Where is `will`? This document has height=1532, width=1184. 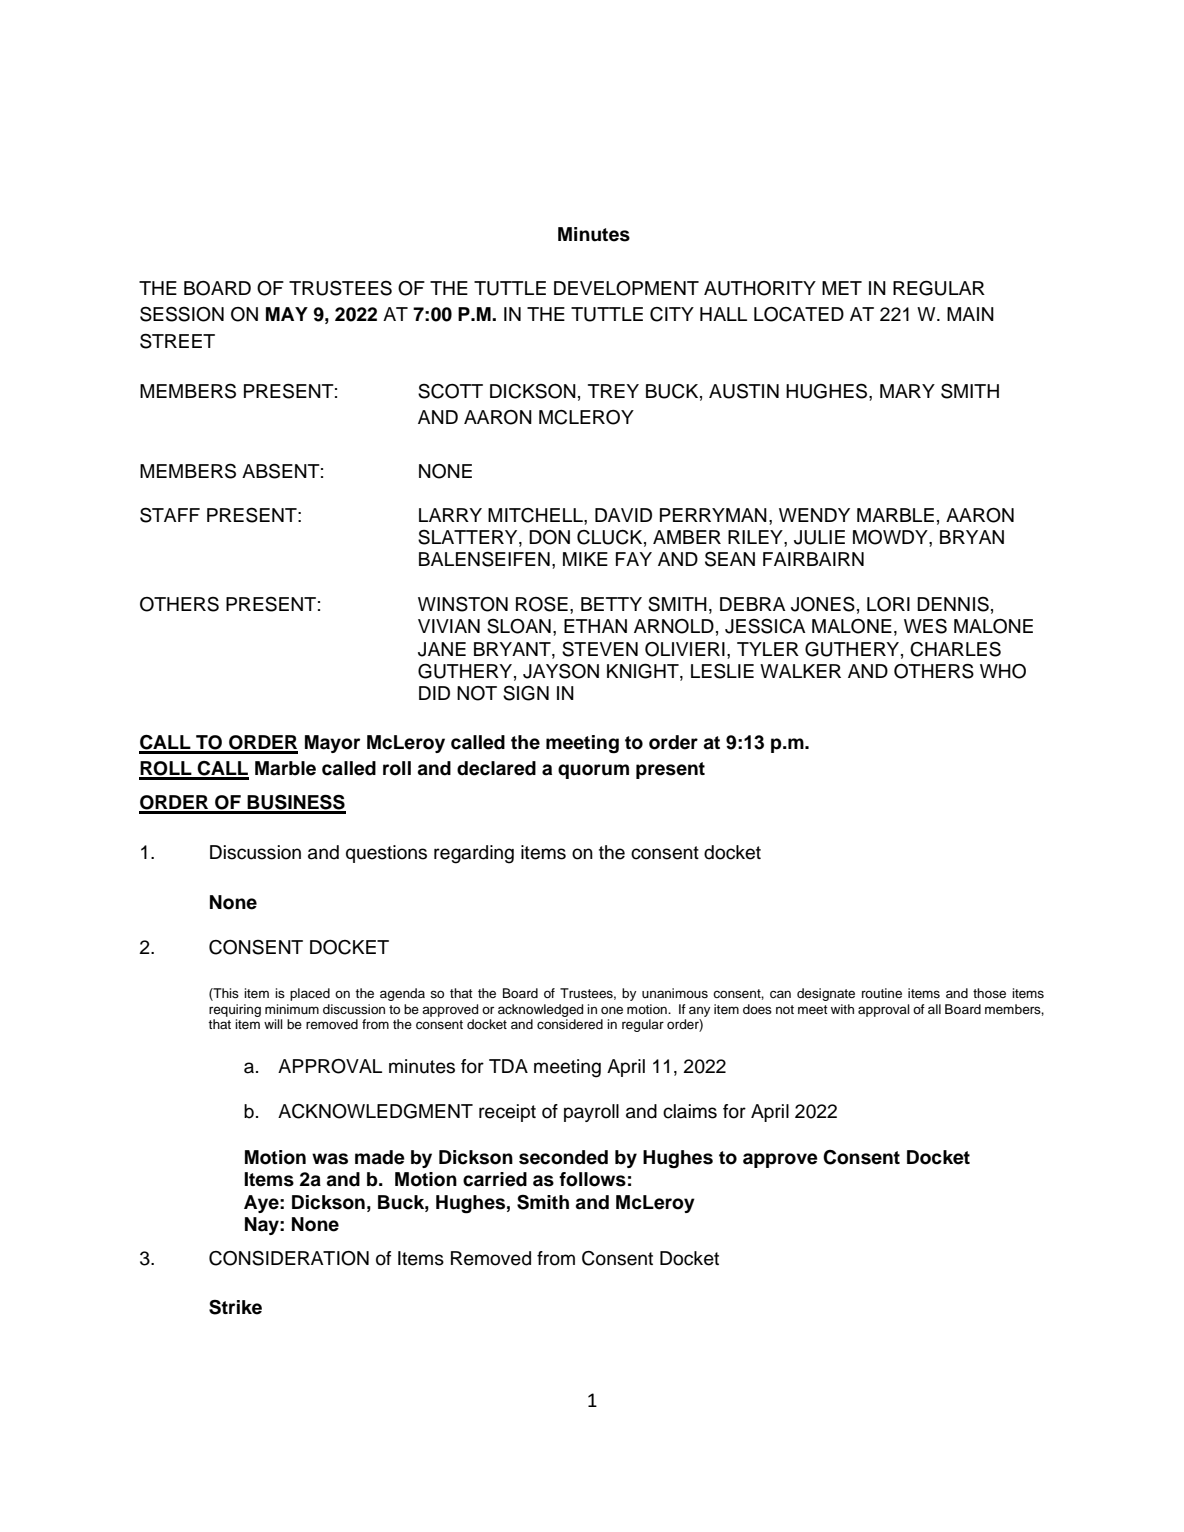 will is located at coordinates (273, 1024).
